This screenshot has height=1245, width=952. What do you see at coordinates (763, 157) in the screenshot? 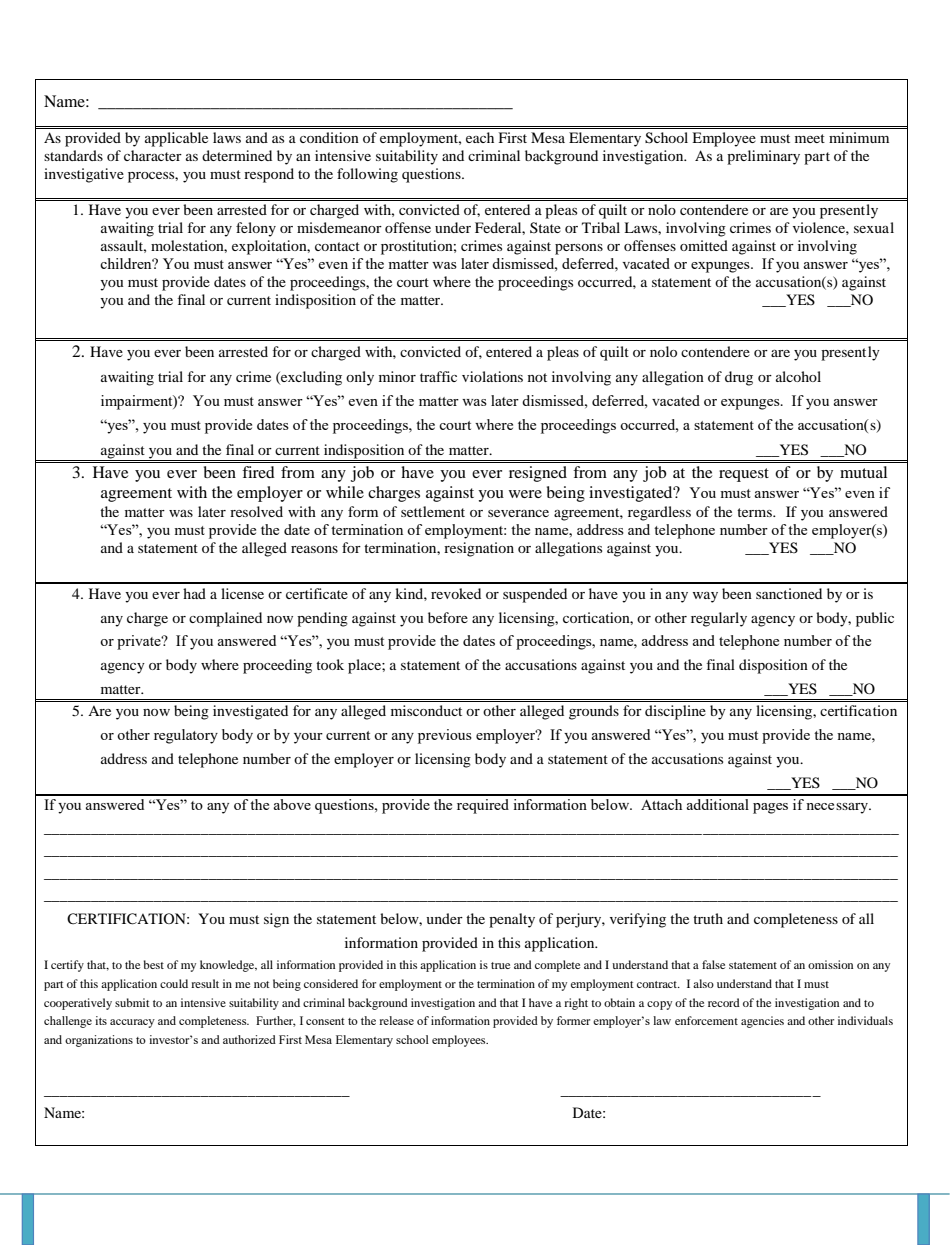
I see `preliminary` at bounding box center [763, 157].
